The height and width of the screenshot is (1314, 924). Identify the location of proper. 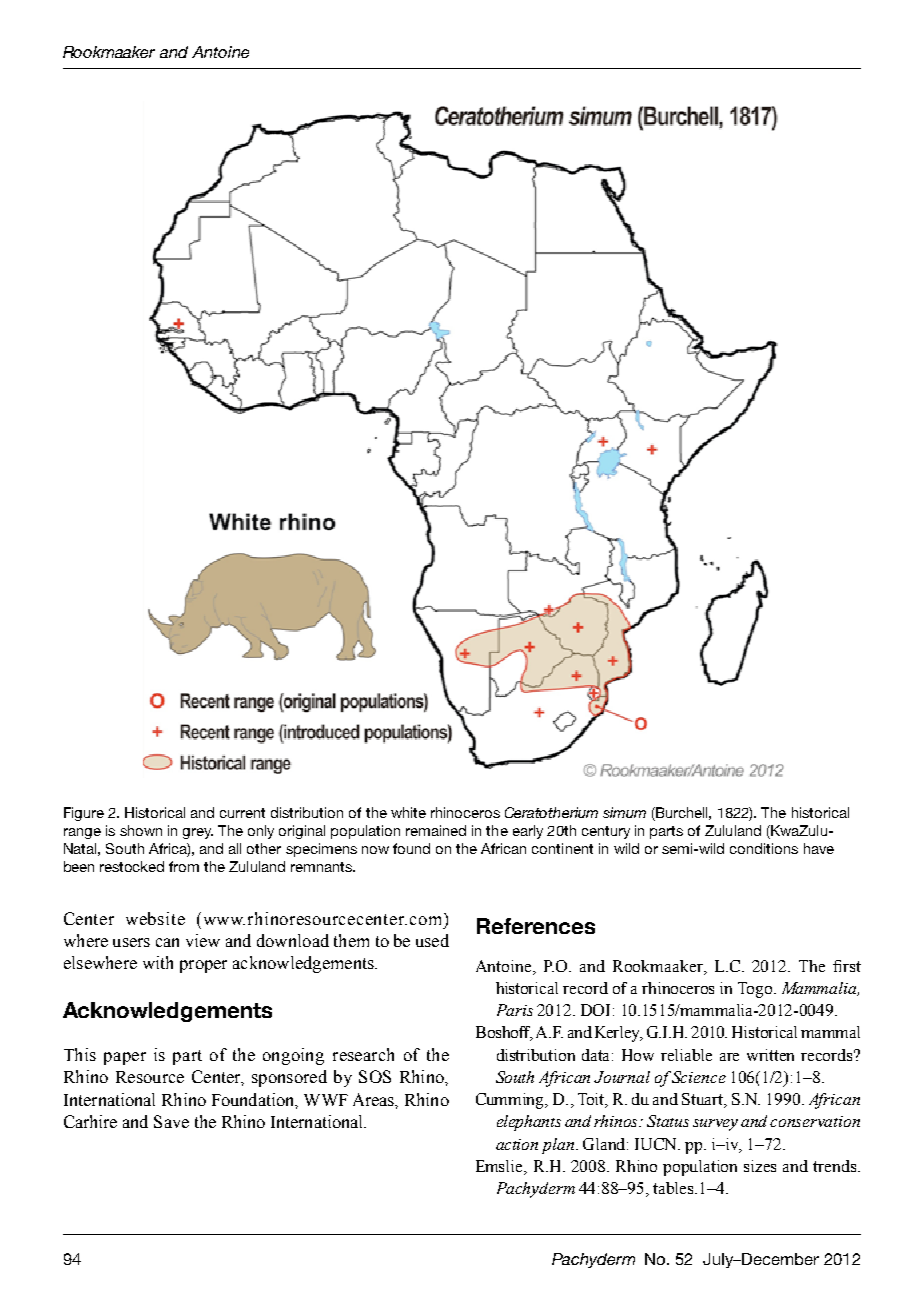
(203, 966).
